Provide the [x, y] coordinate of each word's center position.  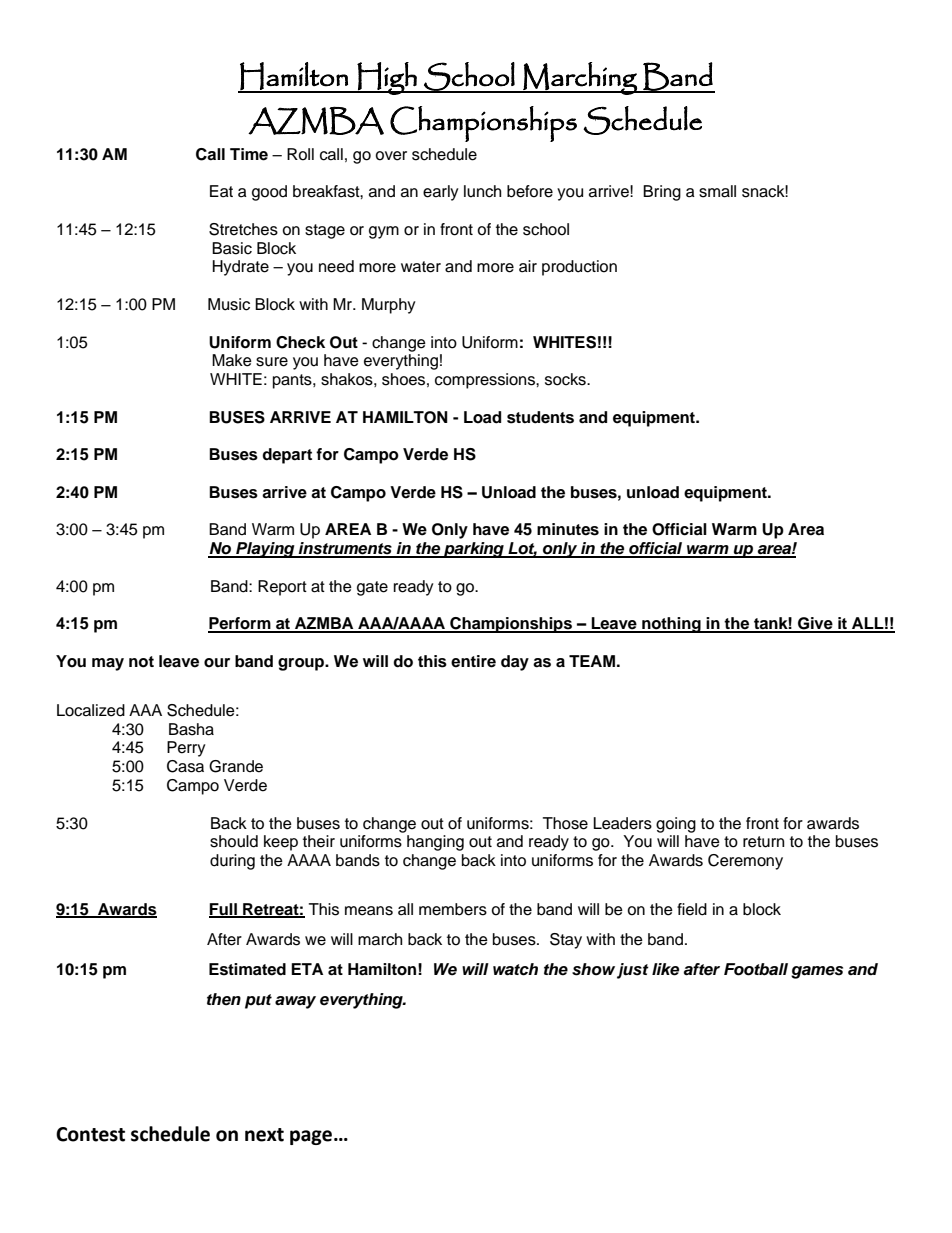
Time [249, 154]
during [232, 862]
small [717, 191]
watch [515, 969]
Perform [240, 624]
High [387, 78]
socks [566, 379]
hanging [435, 843]
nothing [671, 625]
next [264, 1135]
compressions [486, 381]
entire [473, 661]
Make [232, 360]
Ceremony [745, 862]
